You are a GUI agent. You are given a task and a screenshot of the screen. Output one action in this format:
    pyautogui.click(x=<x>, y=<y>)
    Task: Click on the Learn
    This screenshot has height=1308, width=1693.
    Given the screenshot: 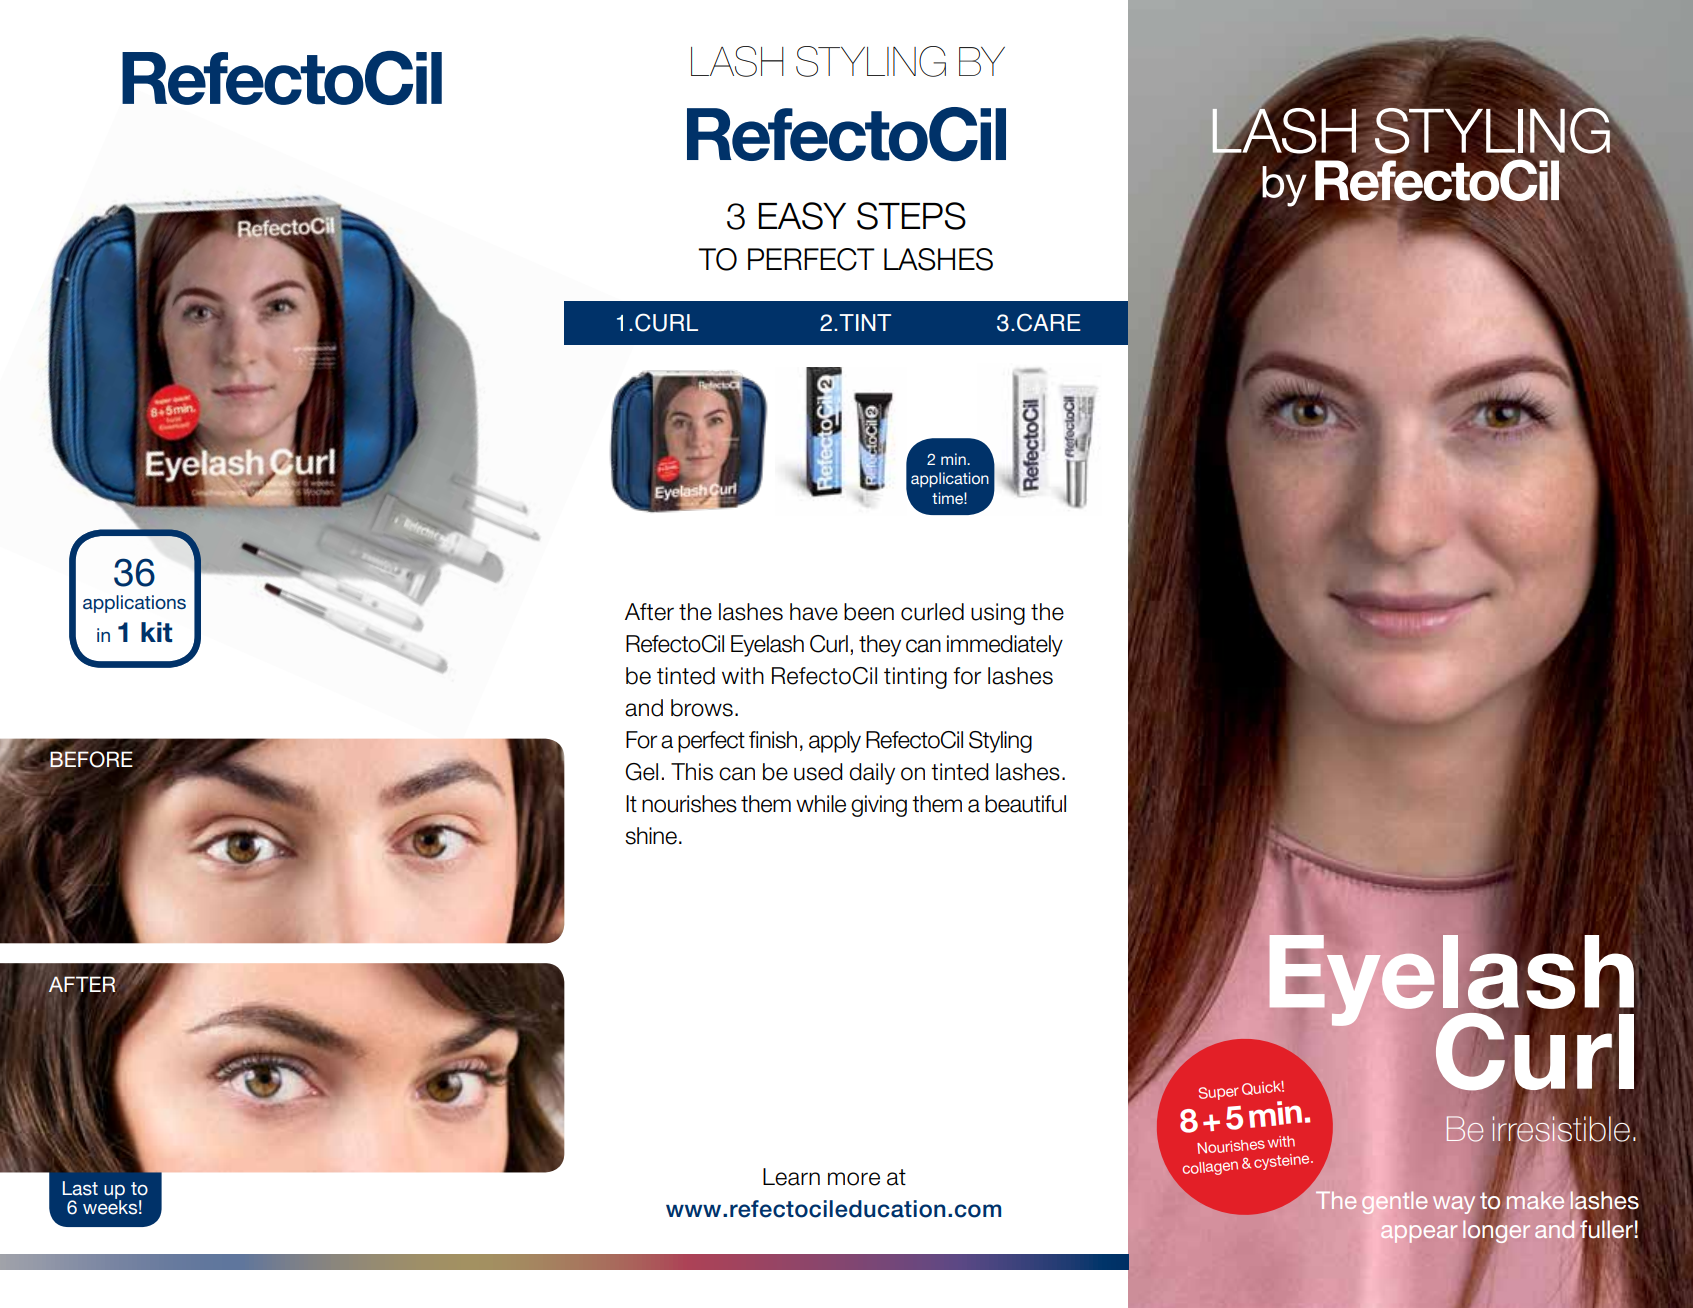 What is the action you would take?
    pyautogui.click(x=791, y=1177)
